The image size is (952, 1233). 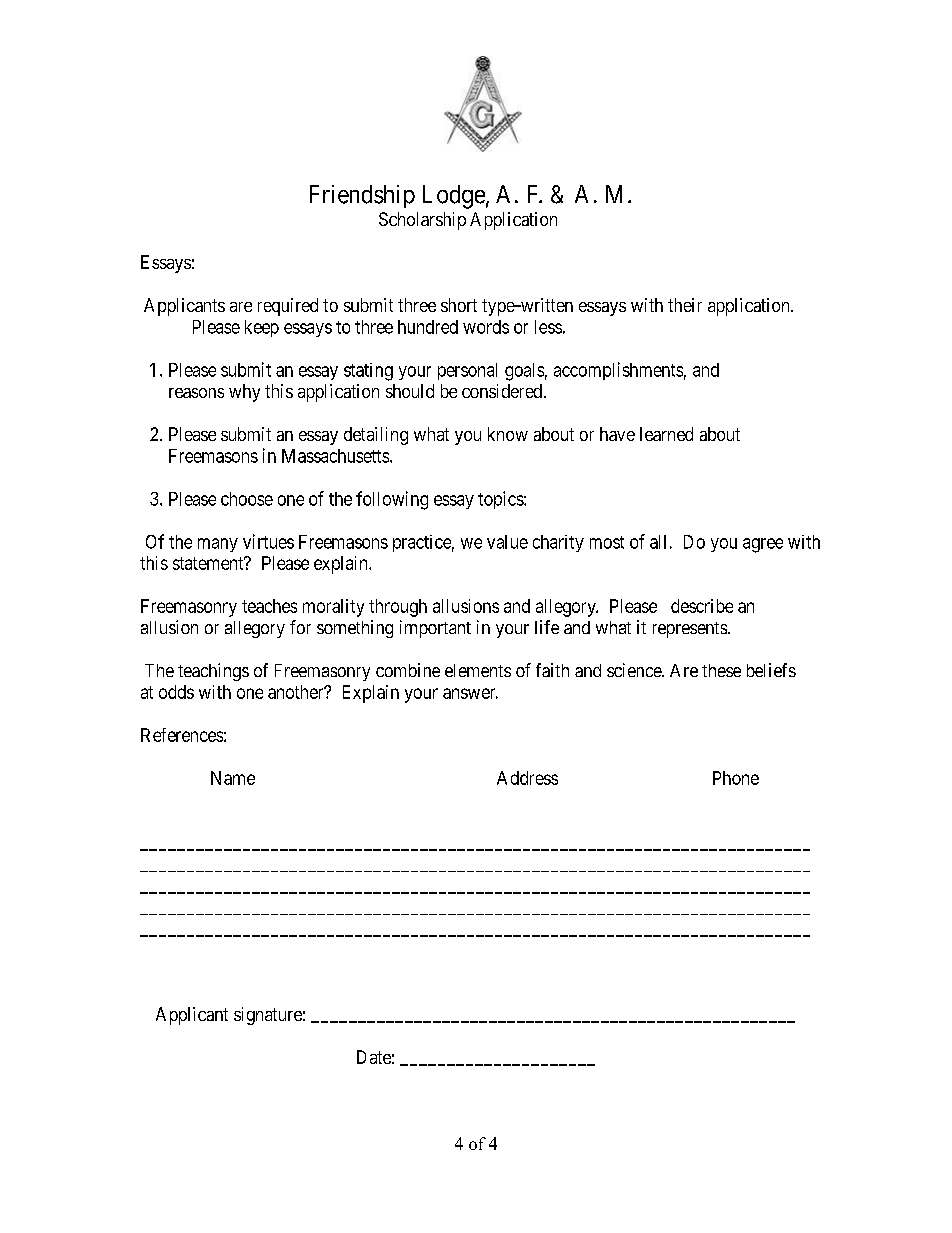 I want to click on Address, so click(x=527, y=778).
